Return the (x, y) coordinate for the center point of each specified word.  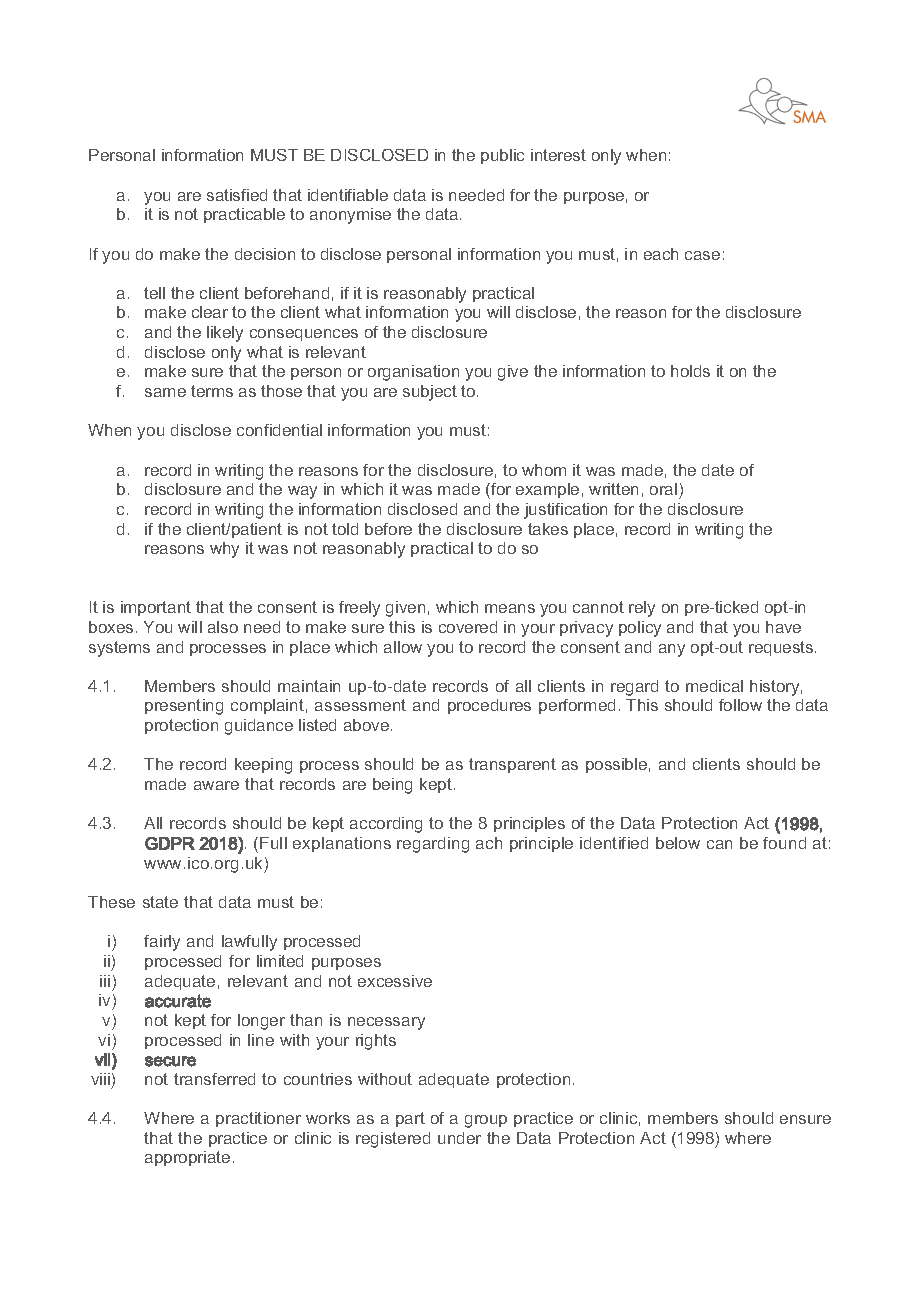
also (223, 627)
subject (430, 393)
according (386, 825)
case (702, 255)
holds (690, 371)
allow (403, 647)
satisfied (237, 195)
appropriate (187, 1158)
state (160, 902)
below (678, 843)
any (672, 650)
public (502, 156)
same (165, 392)
